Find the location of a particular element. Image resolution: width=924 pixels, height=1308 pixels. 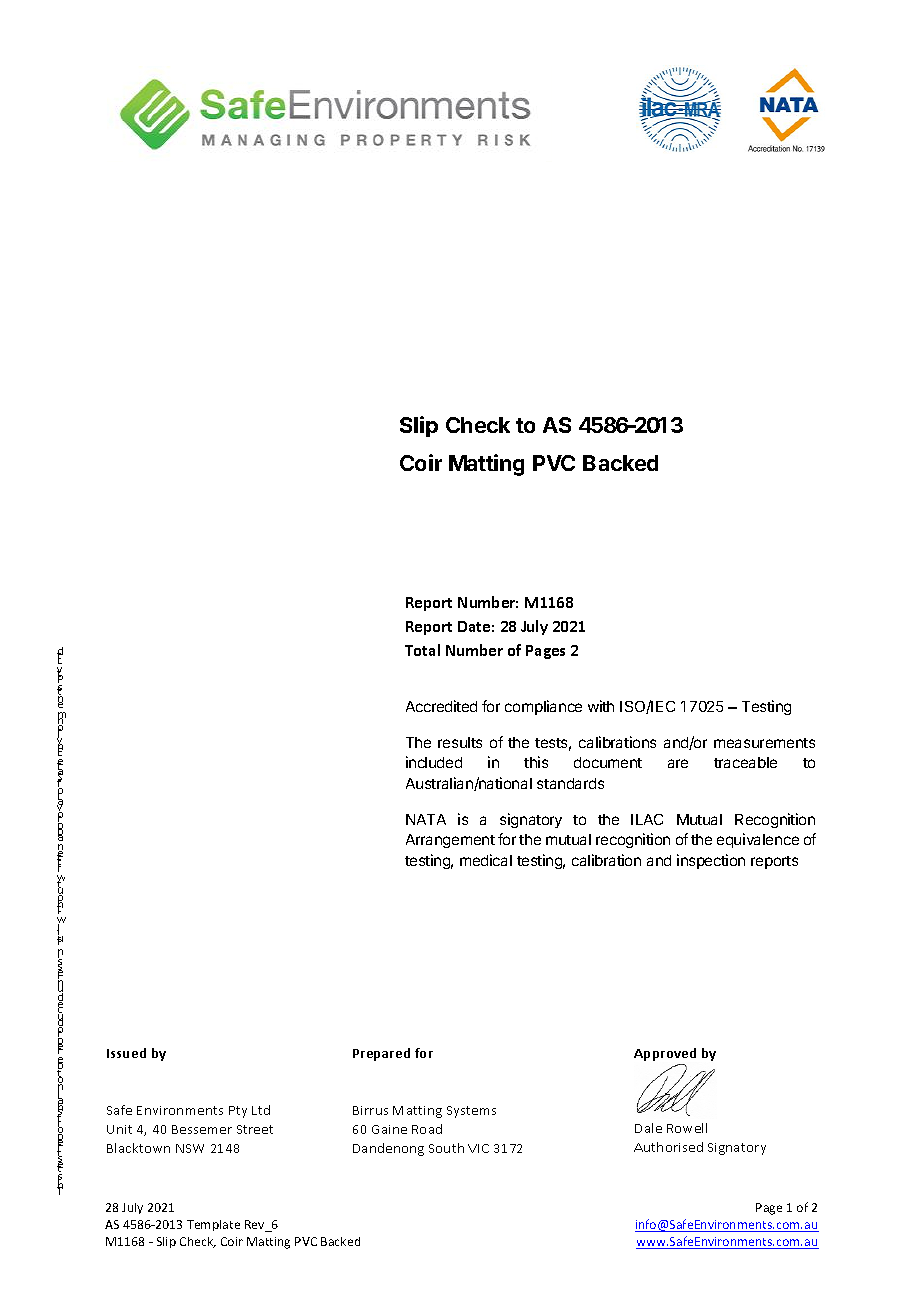

included is located at coordinates (434, 762).
